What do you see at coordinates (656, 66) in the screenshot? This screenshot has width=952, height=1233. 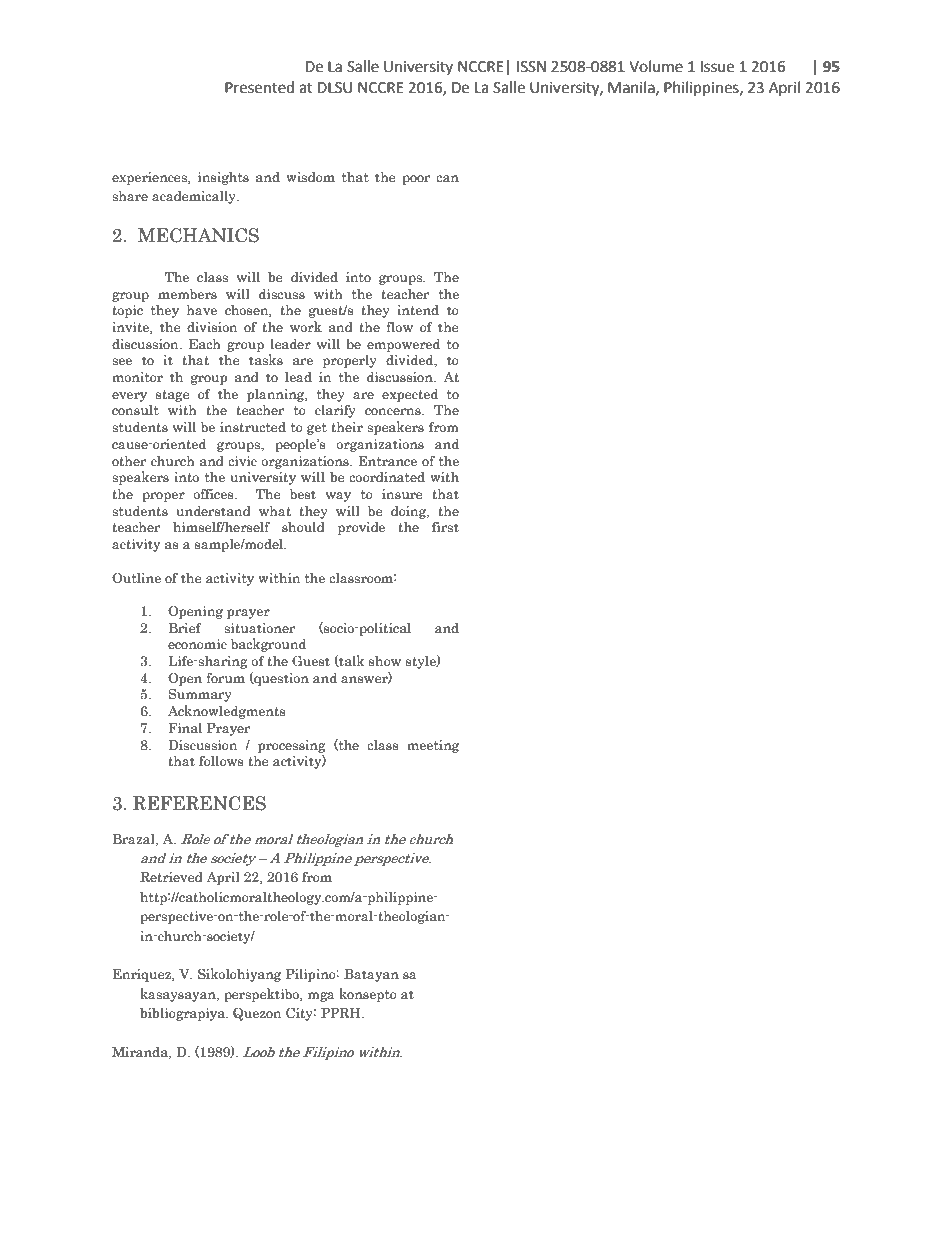 I see `Volume` at bounding box center [656, 66].
